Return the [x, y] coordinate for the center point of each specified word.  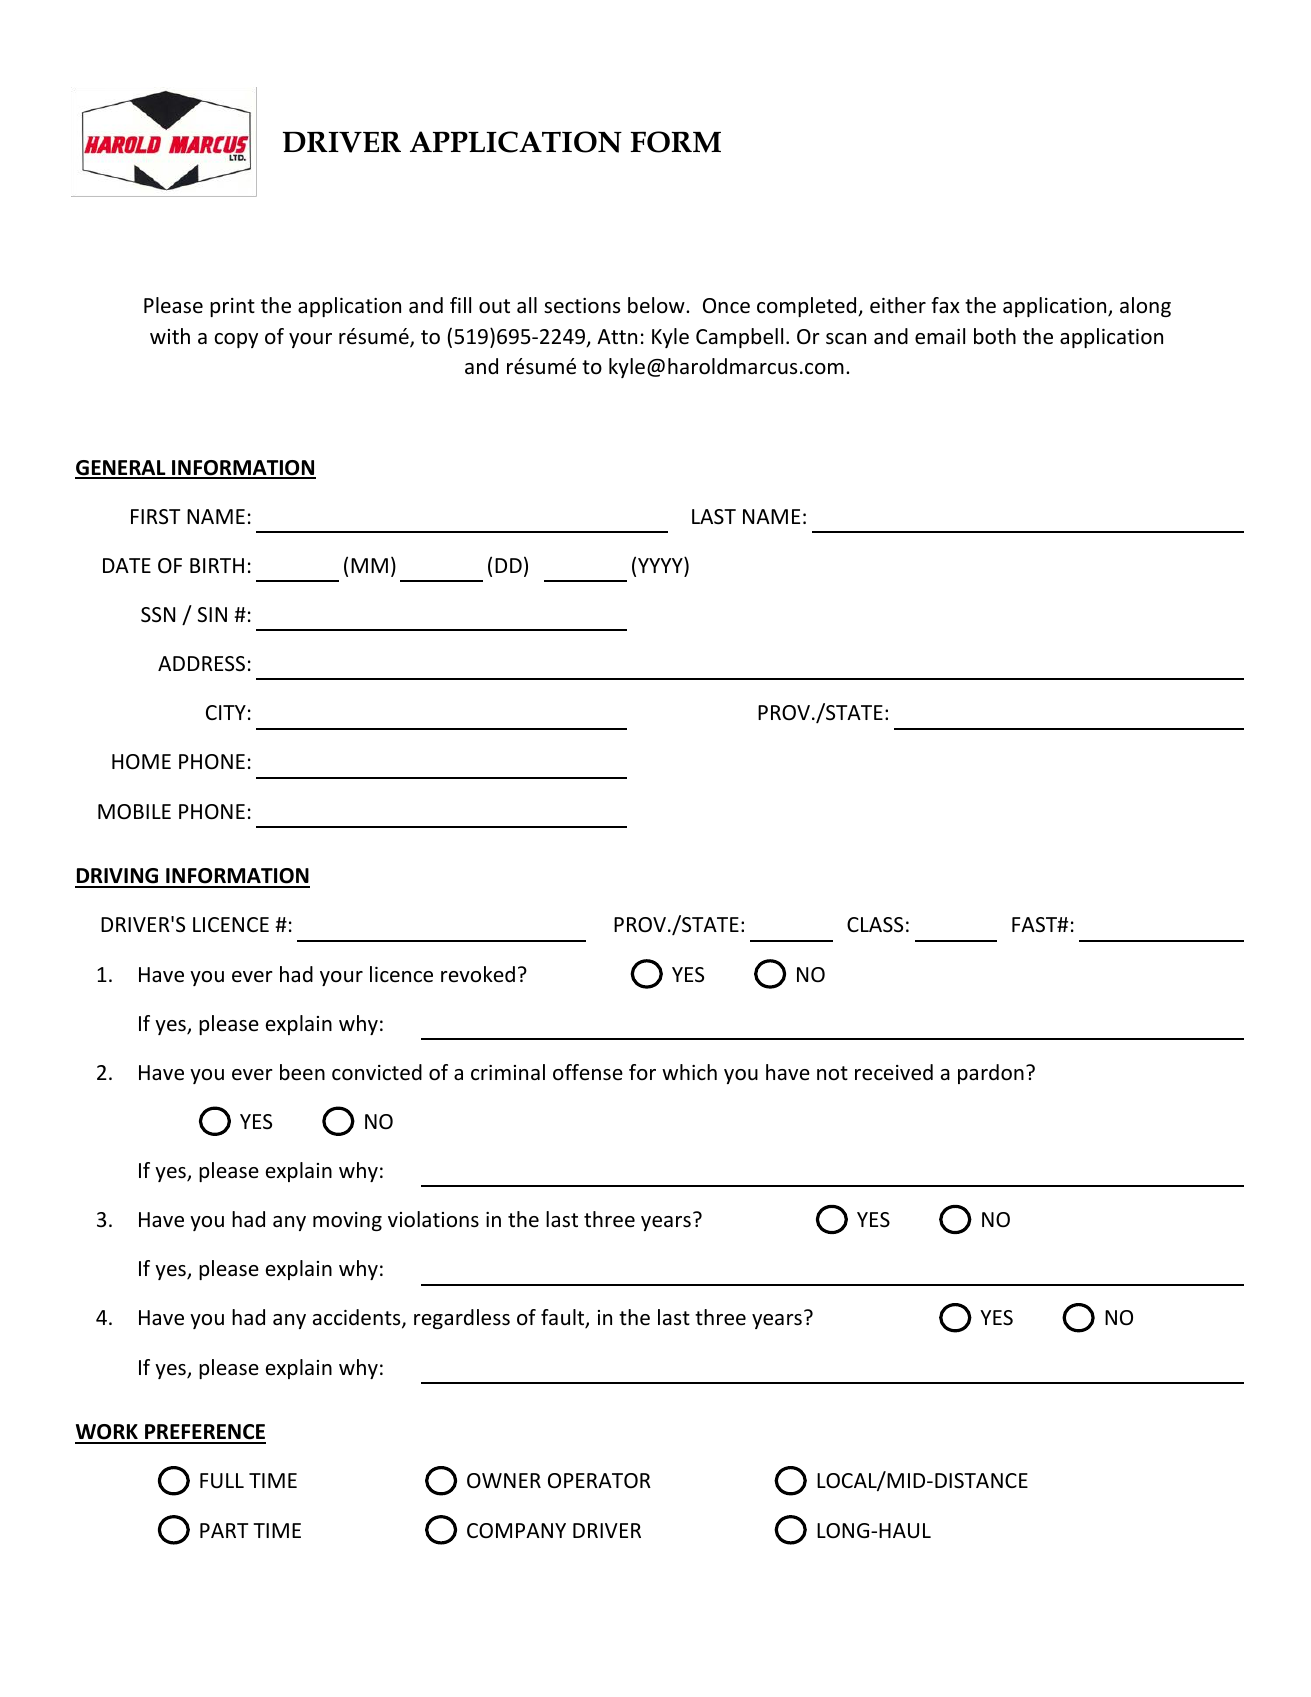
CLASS [875, 925]
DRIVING [118, 877]
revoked [478, 974]
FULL [222, 1481]
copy [236, 340]
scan [846, 338]
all [527, 305]
